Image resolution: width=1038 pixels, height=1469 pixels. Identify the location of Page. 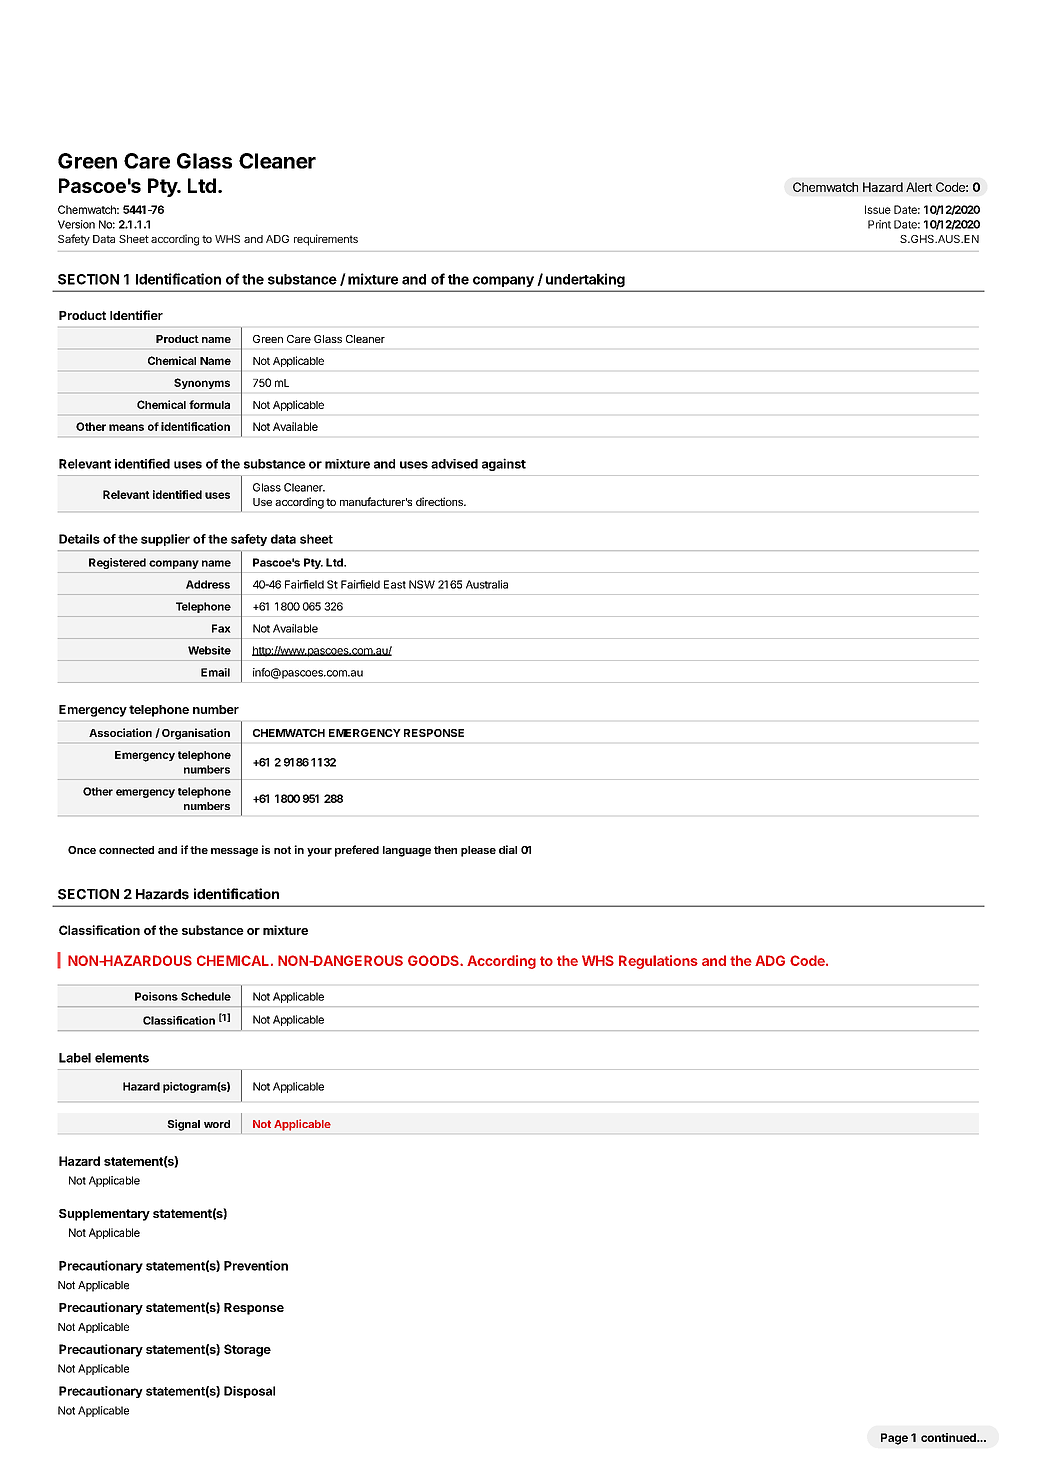
(894, 1439).
